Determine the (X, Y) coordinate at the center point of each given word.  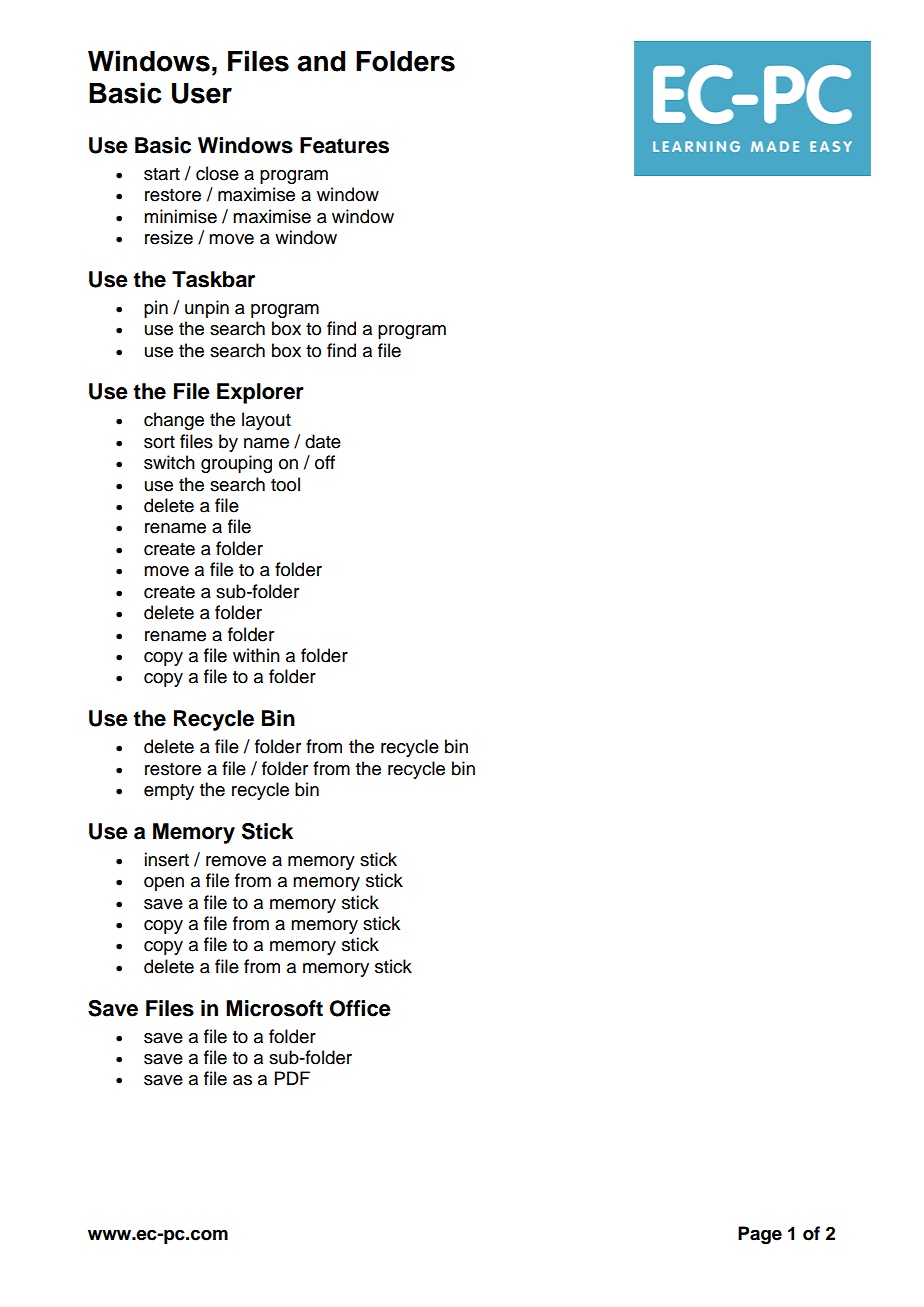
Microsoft (274, 1008)
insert (166, 859)
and (321, 61)
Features (344, 145)
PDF (292, 1078)
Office (360, 1008)
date (323, 441)
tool (285, 484)
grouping (236, 464)
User (202, 93)
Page (760, 1235)
